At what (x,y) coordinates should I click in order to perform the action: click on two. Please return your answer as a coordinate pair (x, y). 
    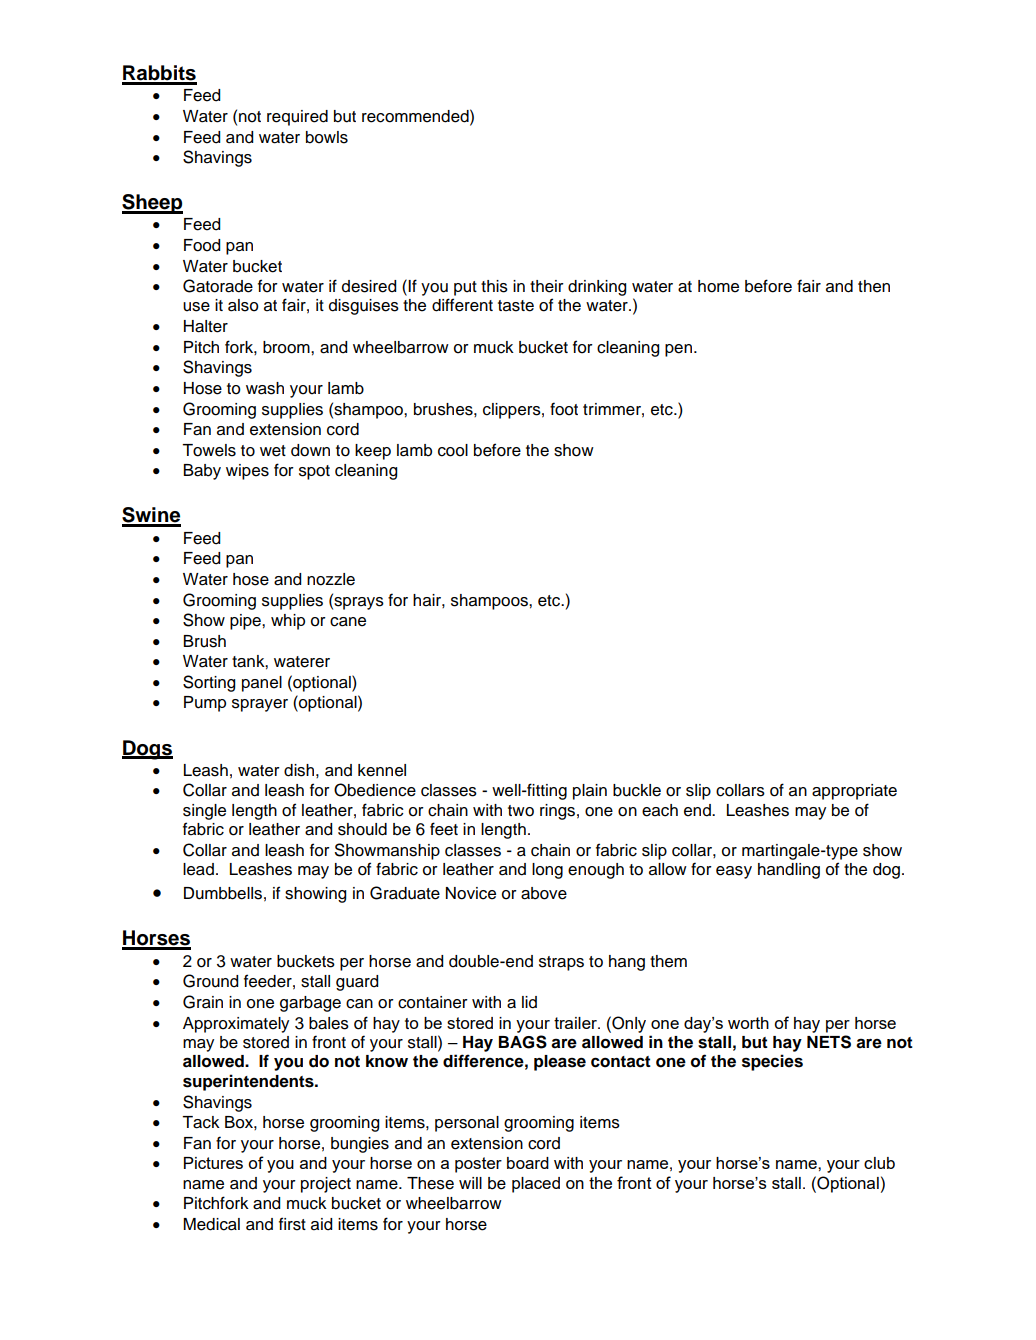
    Looking at the image, I should click on (521, 811).
